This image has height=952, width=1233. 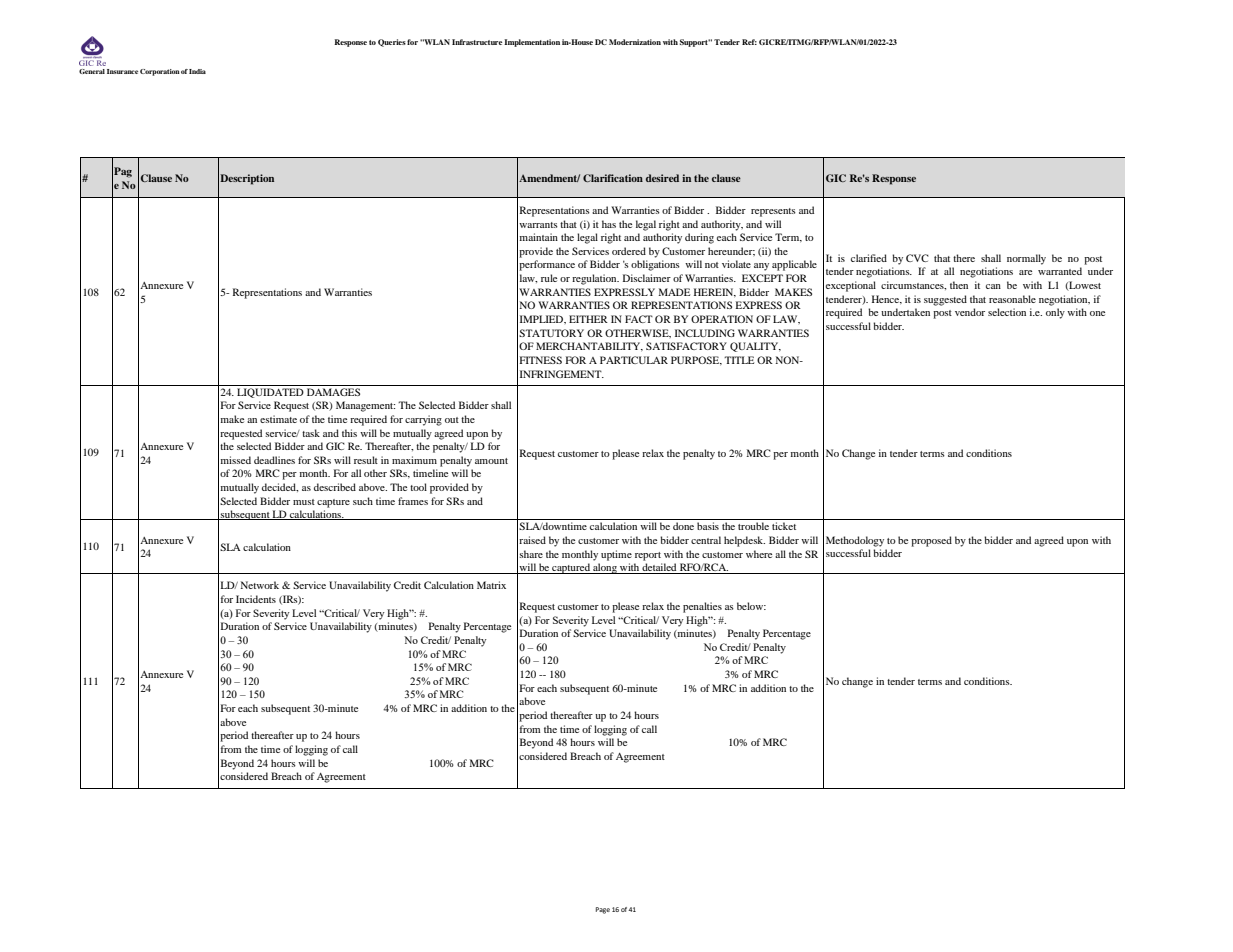 I want to click on penalties, so click(x=702, y=607).
